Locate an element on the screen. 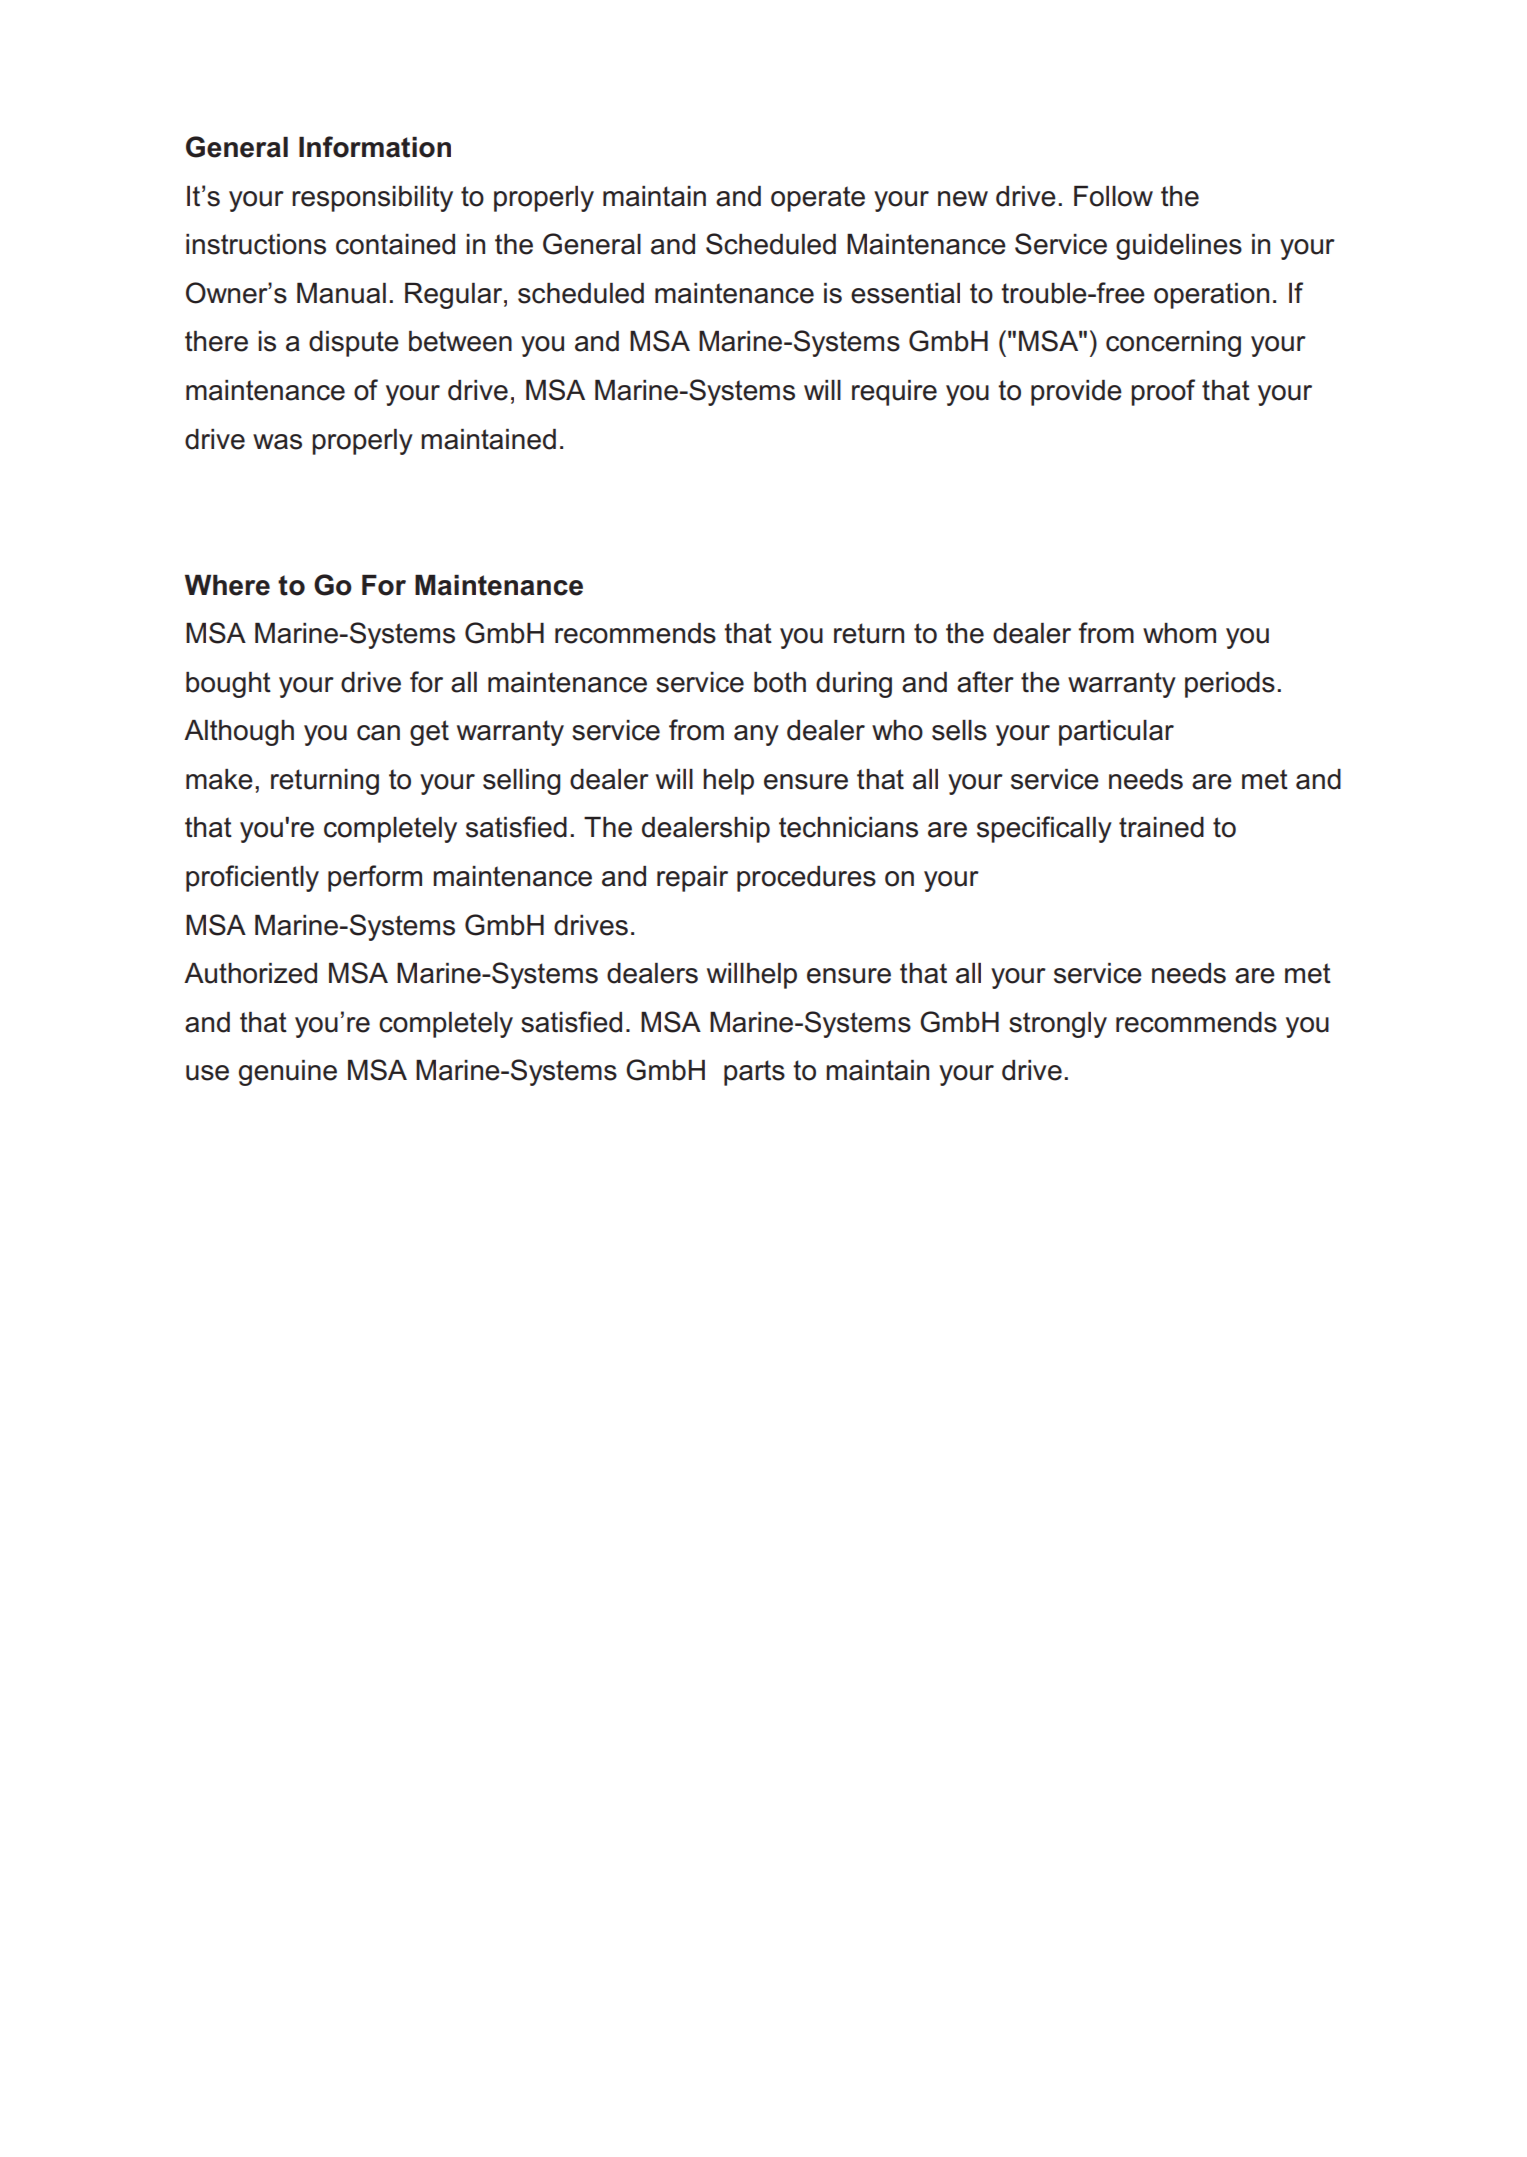 The height and width of the screenshot is (2157, 1527). require is located at coordinates (894, 393).
